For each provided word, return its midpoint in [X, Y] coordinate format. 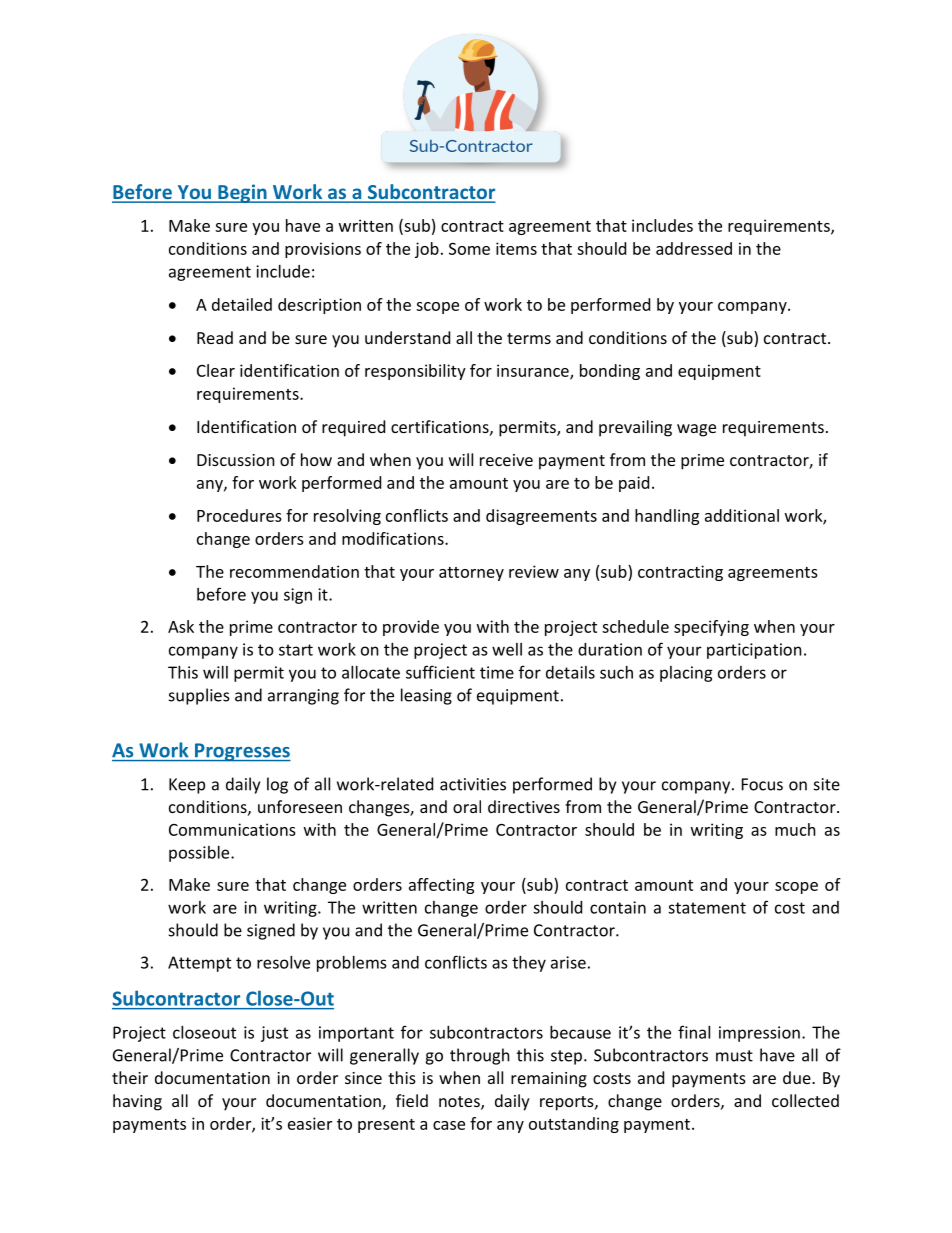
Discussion [236, 460]
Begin [242, 193]
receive [506, 460]
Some [469, 249]
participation [754, 651]
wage [696, 430]
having [137, 1102]
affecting [441, 886]
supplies [199, 696]
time [497, 672]
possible [200, 854]
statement [707, 908]
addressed [694, 248]
